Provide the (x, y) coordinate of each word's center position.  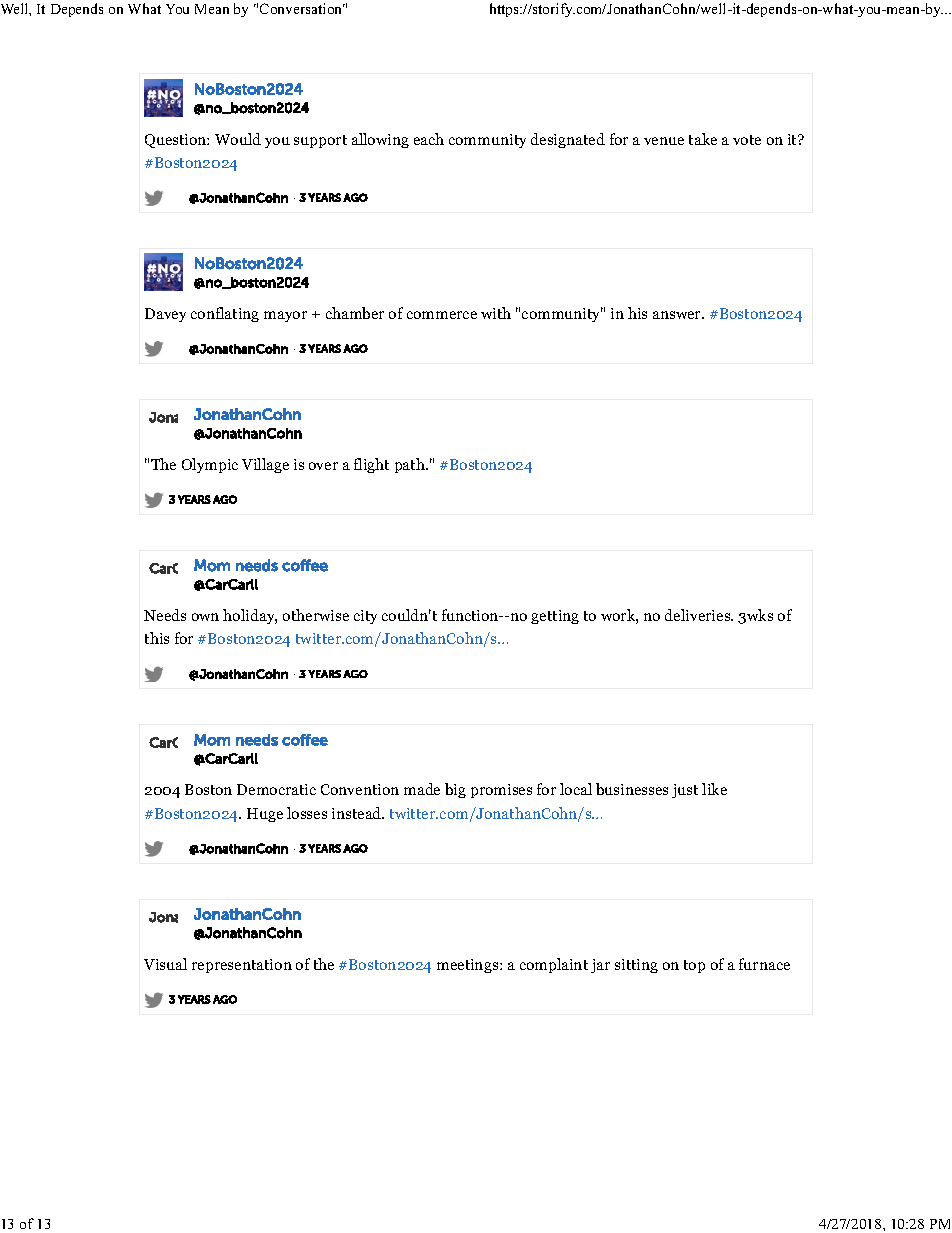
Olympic (210, 465)
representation (242, 966)
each (429, 139)
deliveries (699, 615)
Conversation (302, 8)
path (411, 465)
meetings (469, 966)
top (694, 966)
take (703, 139)
